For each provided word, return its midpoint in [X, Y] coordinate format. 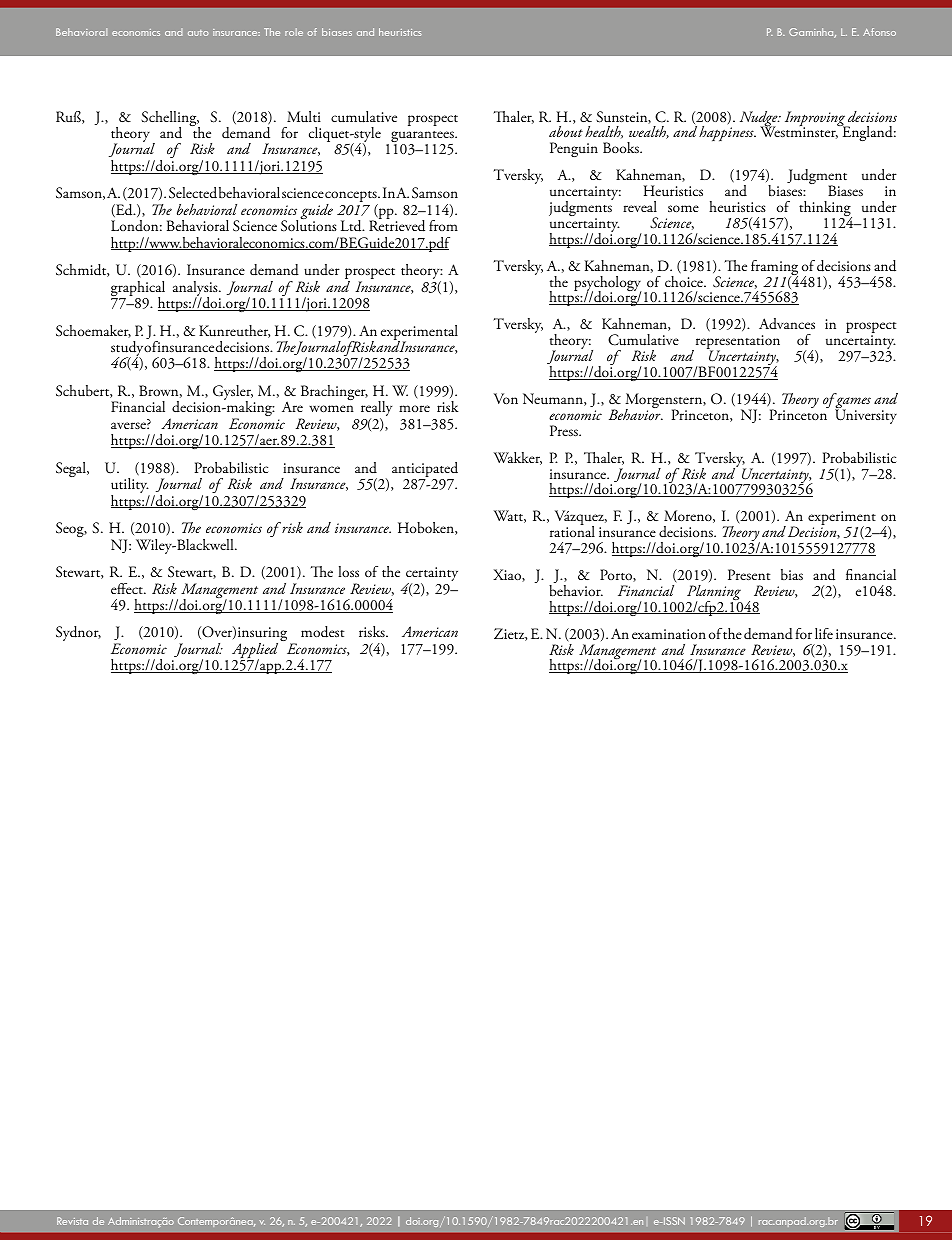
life [824, 633]
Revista [72, 1221]
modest [323, 632]
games [852, 404]
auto [198, 33]
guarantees [423, 138]
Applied [255, 652]
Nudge [760, 120]
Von [506, 398]
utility [130, 487]
